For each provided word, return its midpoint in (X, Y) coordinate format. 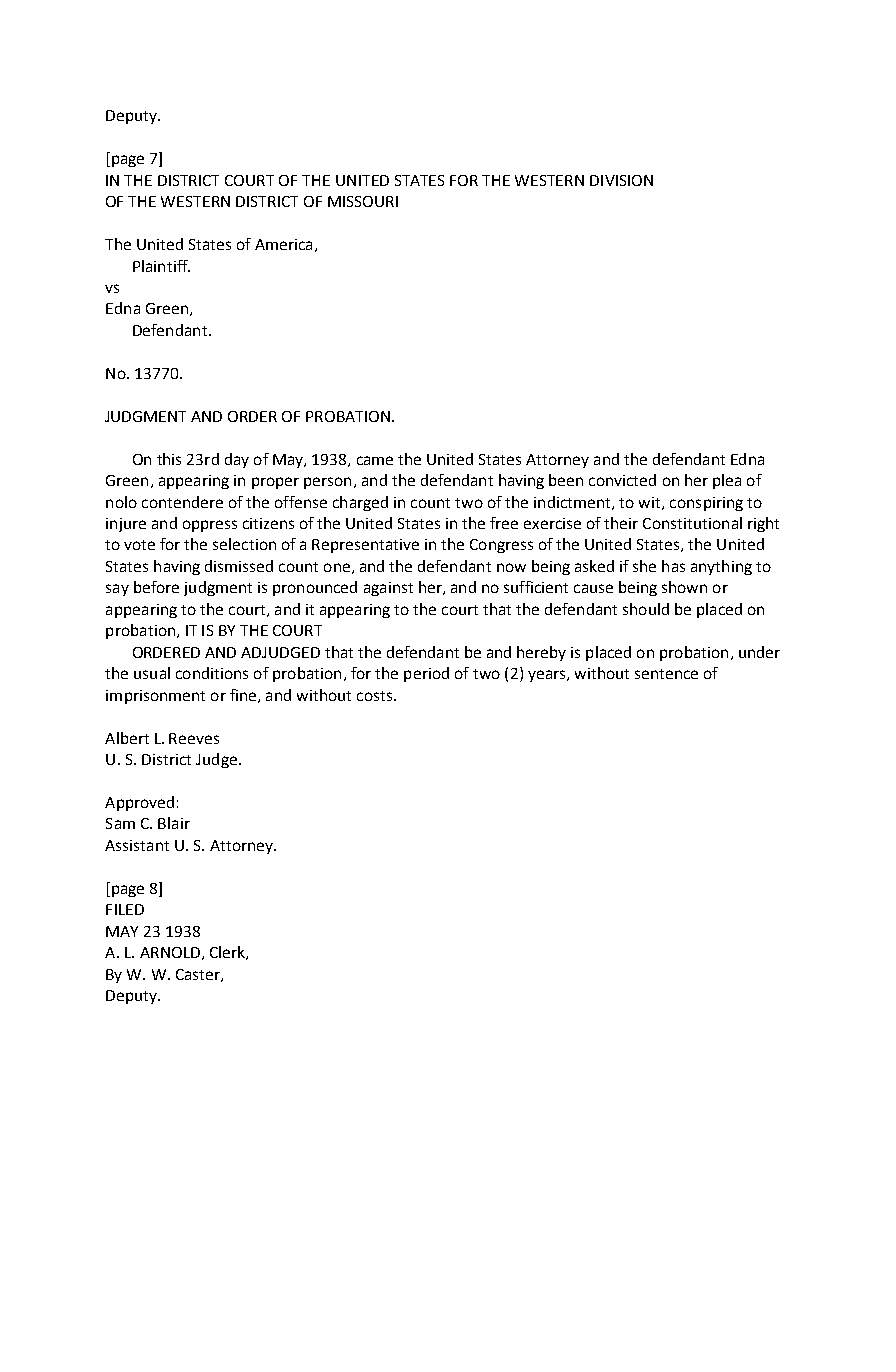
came (375, 460)
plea (727, 481)
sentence (666, 674)
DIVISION (621, 180)
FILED (125, 909)
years (548, 676)
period (426, 674)
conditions (212, 673)
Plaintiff (161, 266)
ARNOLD (170, 952)
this (169, 459)
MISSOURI (363, 201)
